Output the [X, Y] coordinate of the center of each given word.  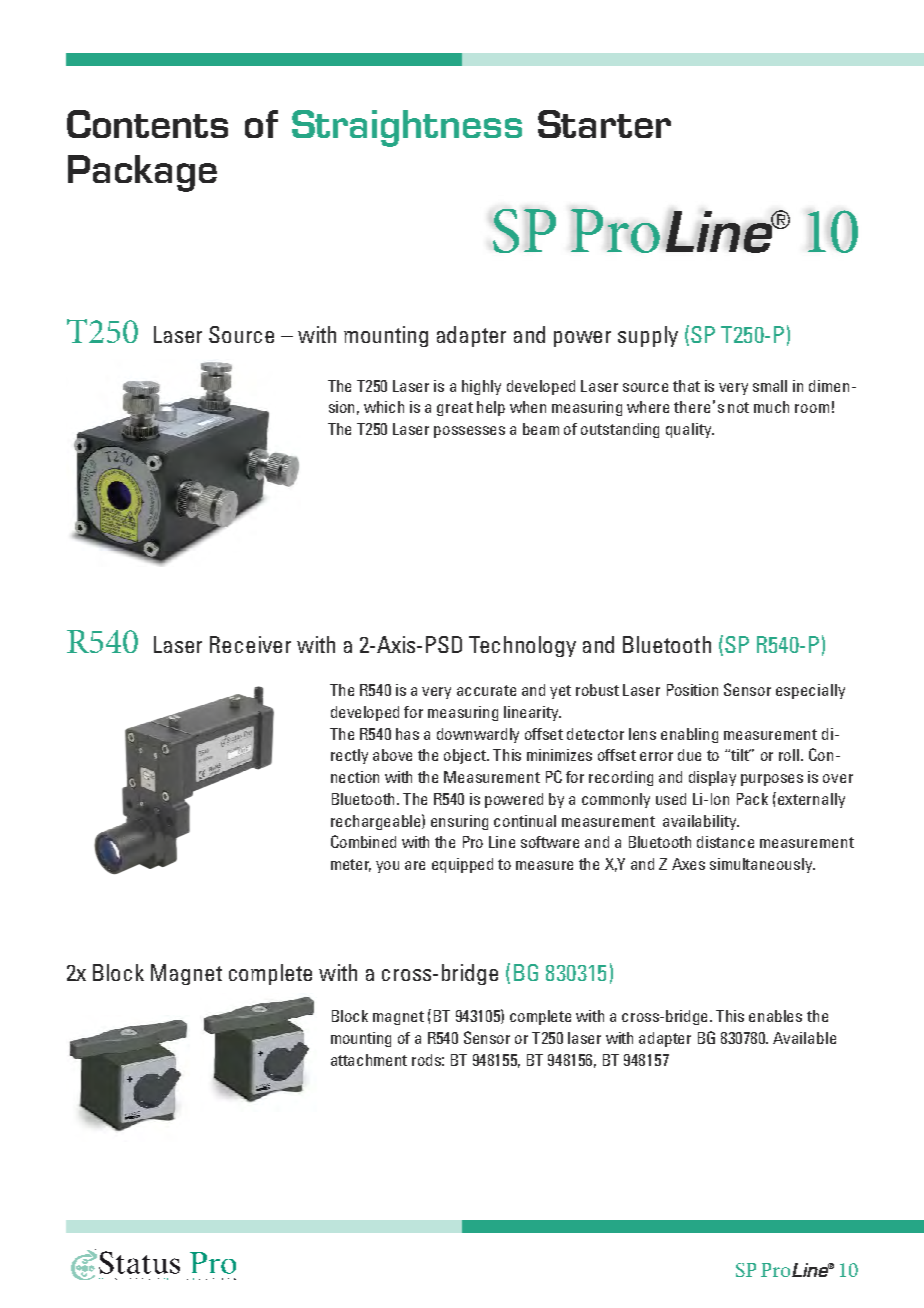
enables [775, 1016]
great [455, 409]
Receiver [250, 644]
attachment [369, 1060]
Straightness [407, 128]
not [738, 407]
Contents [147, 124]
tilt [741, 755]
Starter [604, 124]
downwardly [478, 735]
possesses [469, 432]
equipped [462, 865]
